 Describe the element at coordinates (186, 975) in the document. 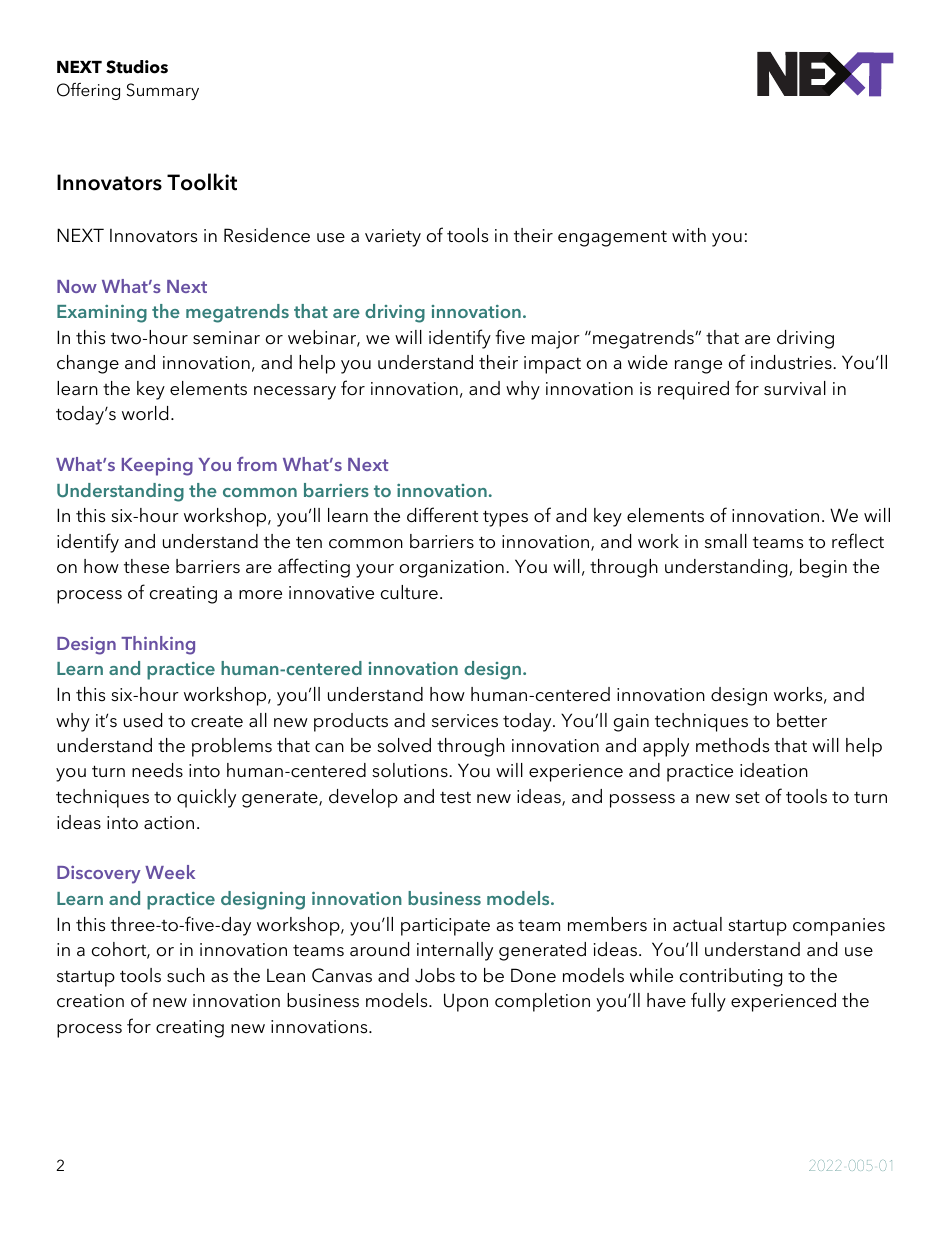

I see `such` at that location.
